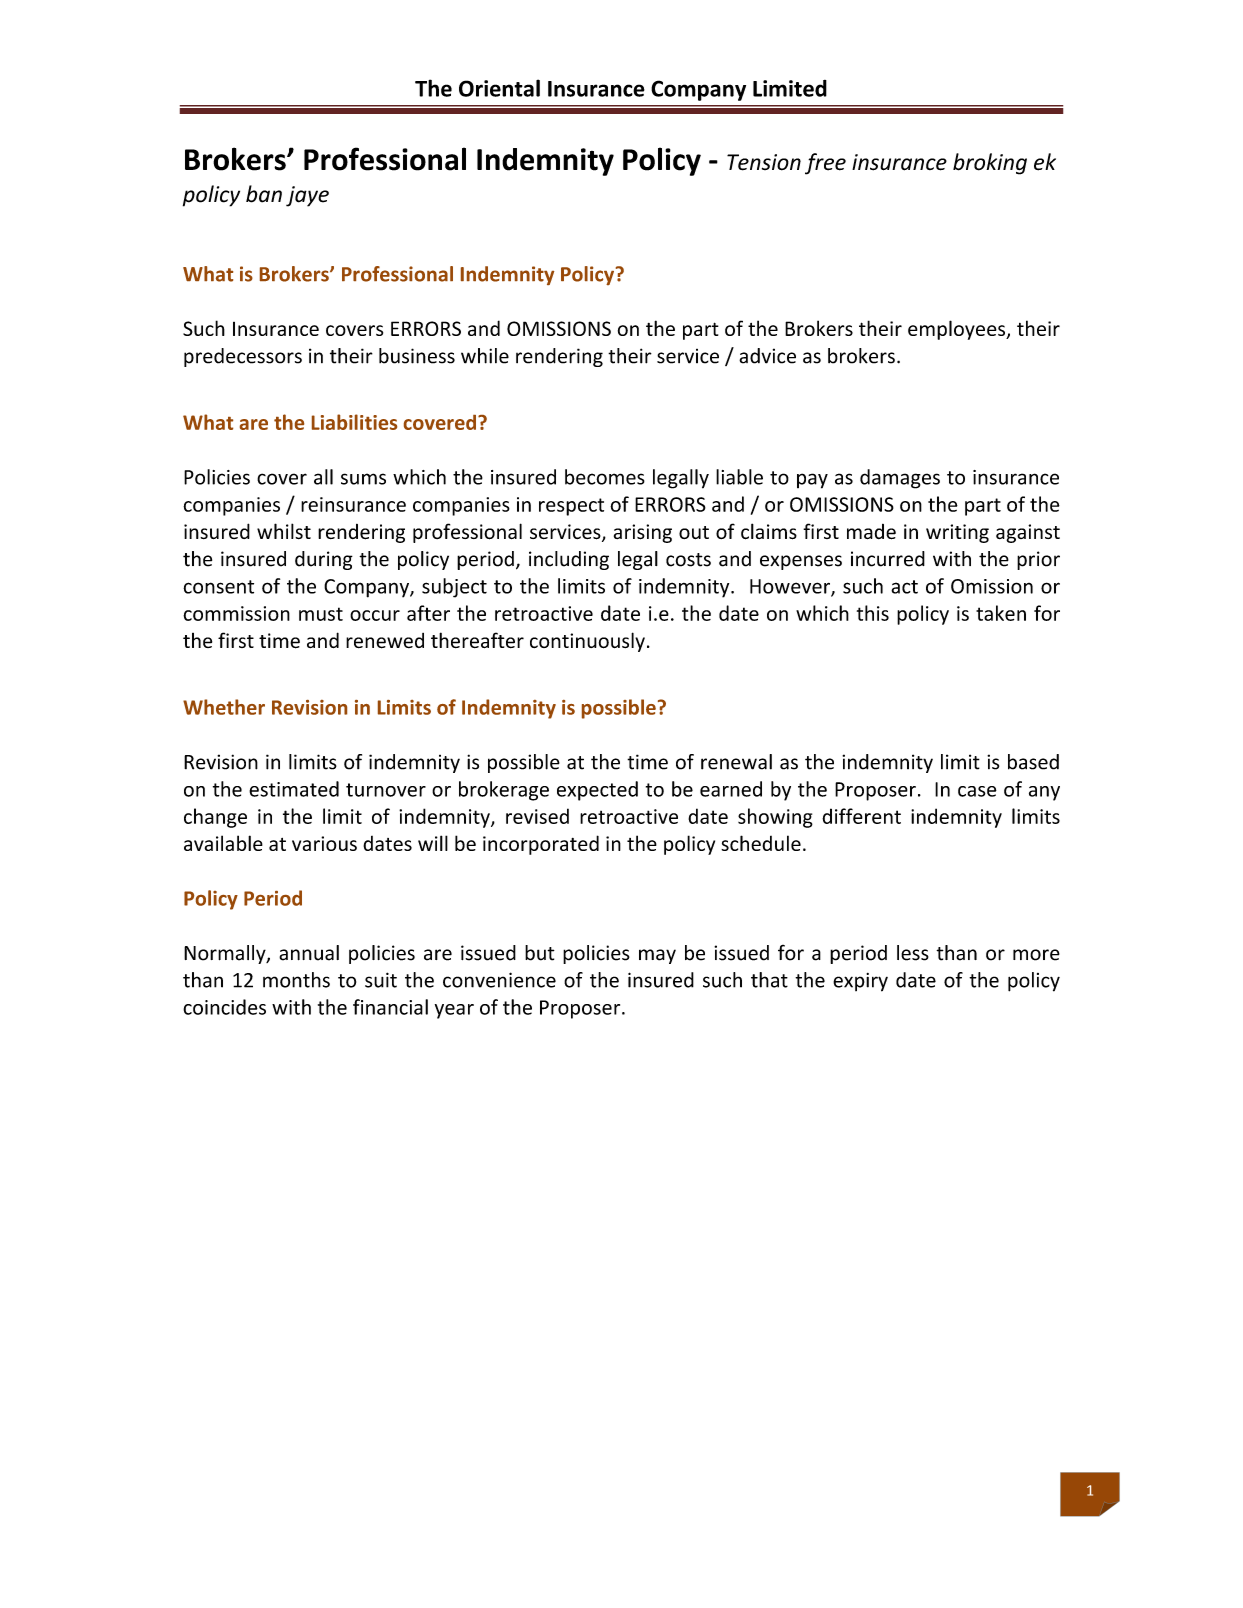 Image resolution: width=1243 pixels, height=1608 pixels. Describe the element at coordinates (296, 980) in the screenshot. I see `months` at that location.
